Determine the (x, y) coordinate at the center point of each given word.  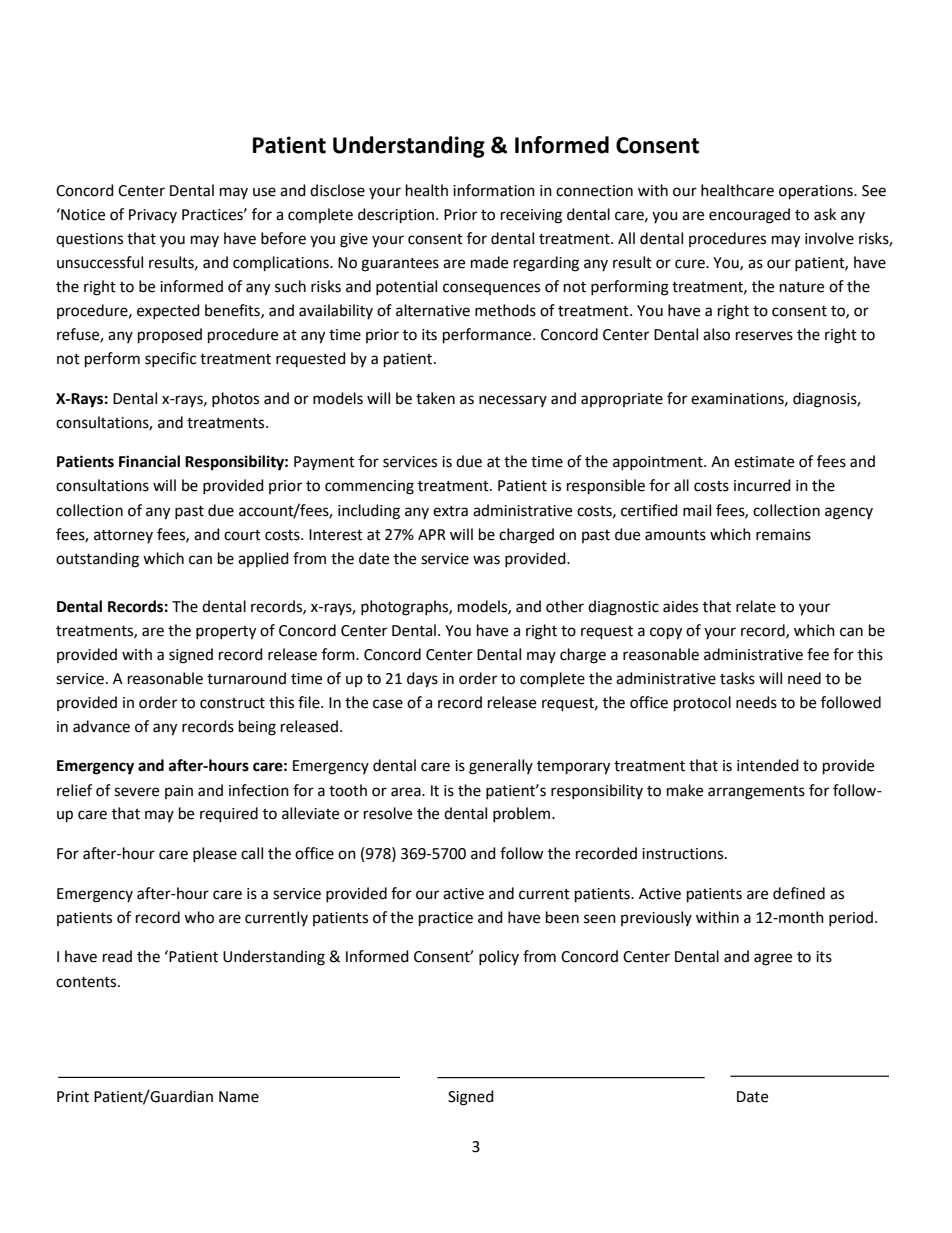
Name (239, 1097)
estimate (764, 462)
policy (499, 957)
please (215, 854)
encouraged (749, 216)
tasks (737, 678)
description (397, 216)
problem (523, 814)
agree (773, 959)
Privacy (153, 216)
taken (435, 398)
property (226, 633)
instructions (684, 854)
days (422, 680)
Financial (149, 461)
